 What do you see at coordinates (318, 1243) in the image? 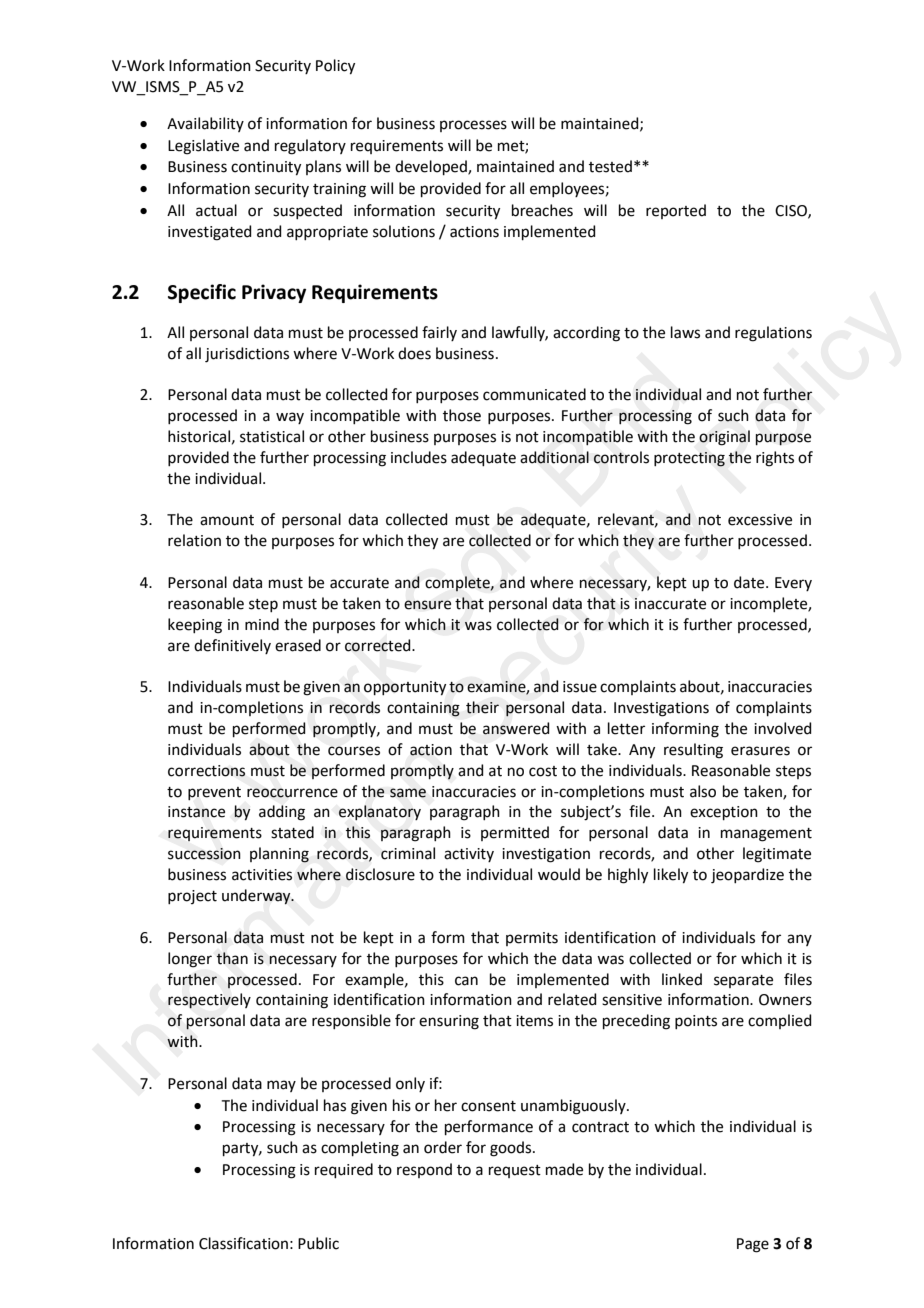
I see `Public` at bounding box center [318, 1243].
